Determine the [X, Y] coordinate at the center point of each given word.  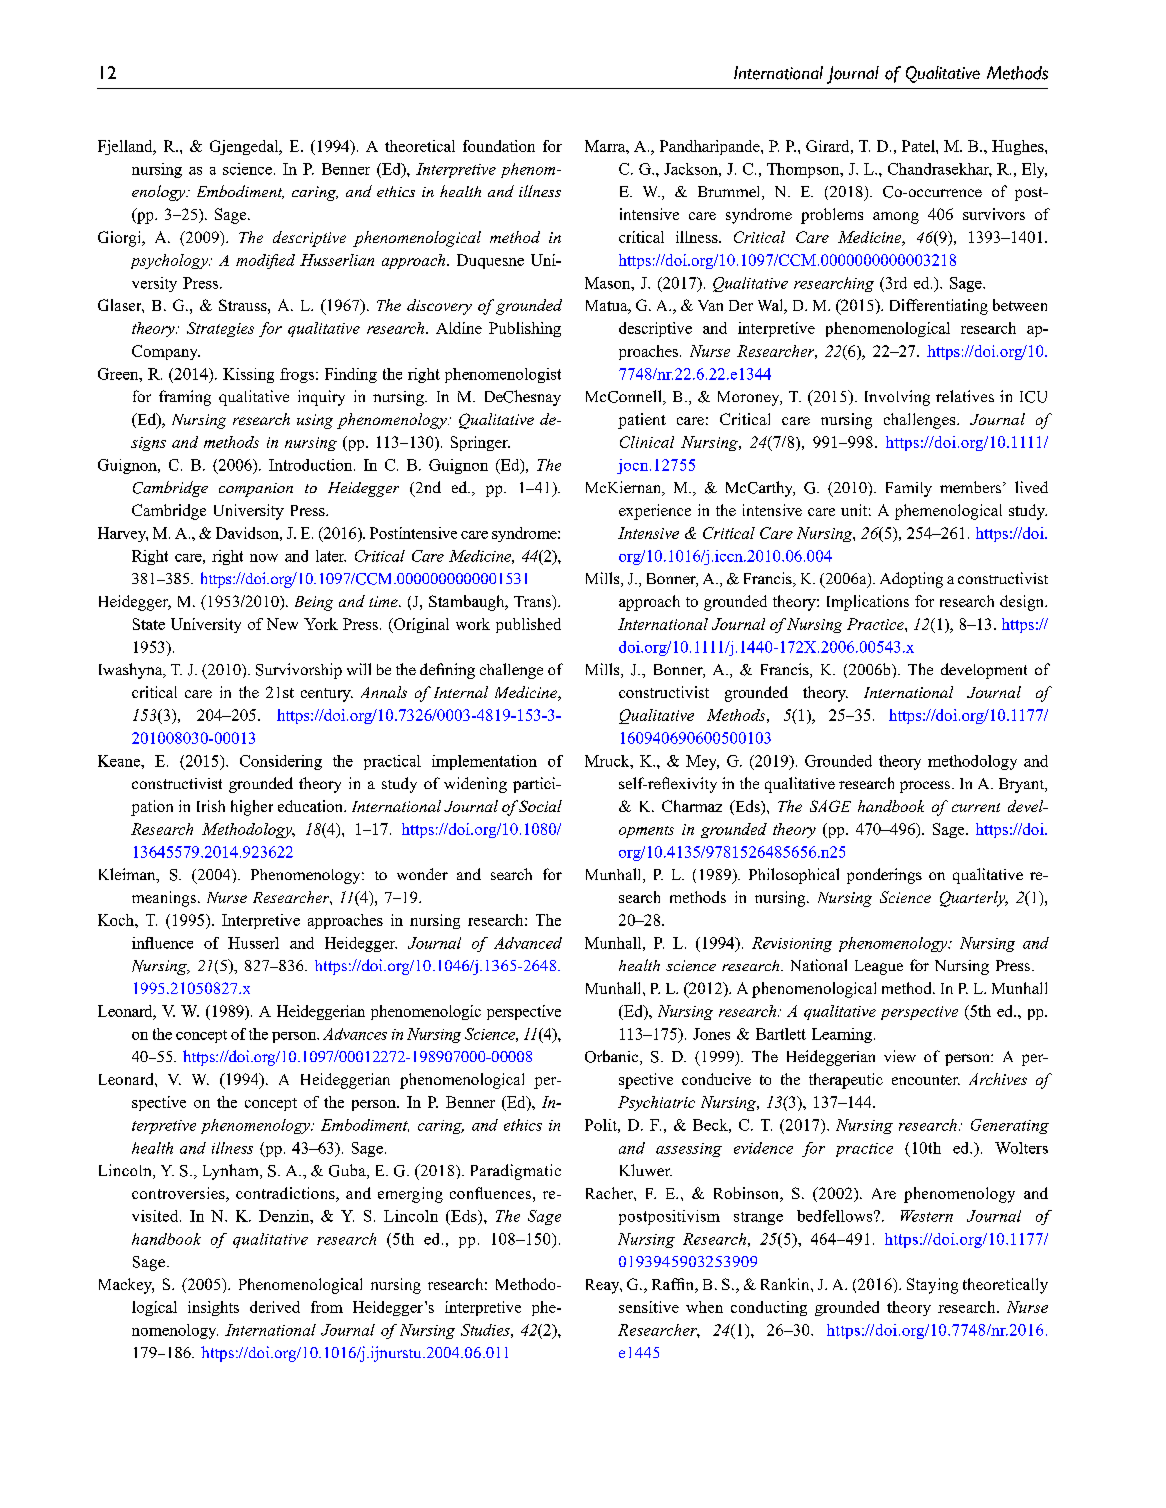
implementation [484, 762]
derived [275, 1307]
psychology [170, 261]
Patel [919, 146]
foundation [499, 146]
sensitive [649, 1307]
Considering [281, 762]
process [925, 787]
